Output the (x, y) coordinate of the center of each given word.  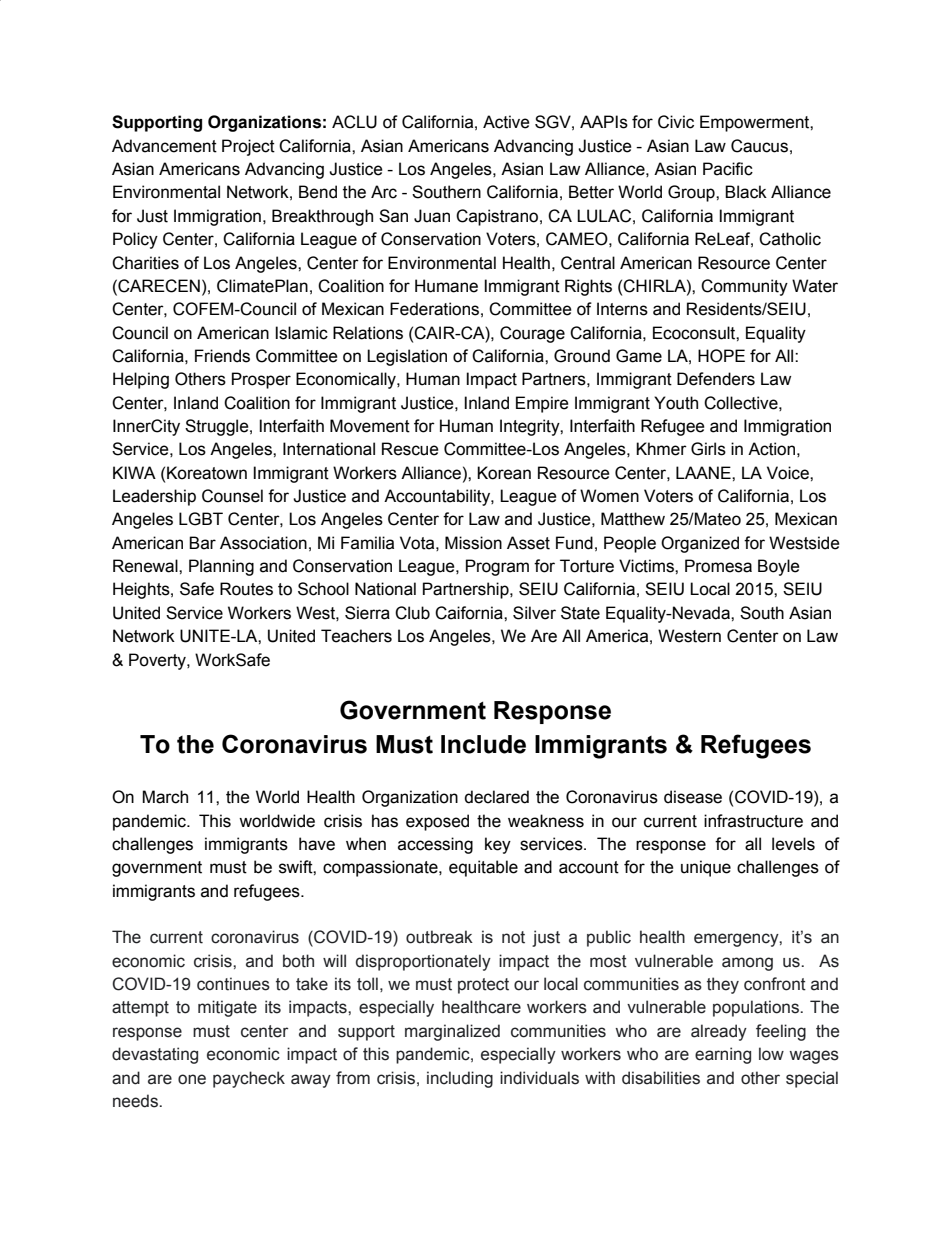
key (498, 845)
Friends (222, 356)
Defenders (716, 379)
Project (248, 147)
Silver (534, 613)
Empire (542, 404)
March (165, 797)
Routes (246, 589)
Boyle (779, 567)
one (192, 1079)
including (460, 1079)
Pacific (728, 169)
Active (506, 122)
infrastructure (753, 821)
